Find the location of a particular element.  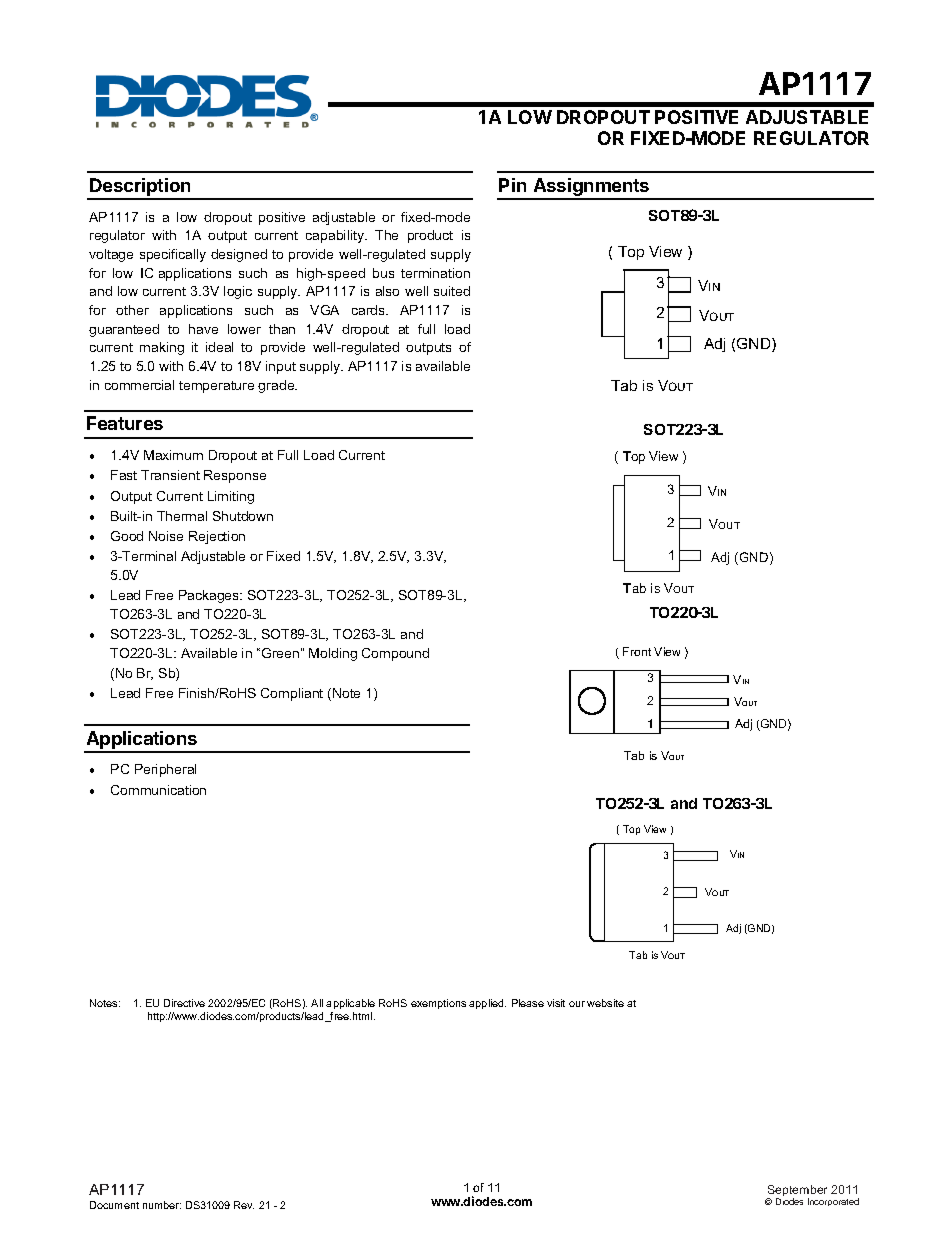

Communication is located at coordinates (158, 790).
